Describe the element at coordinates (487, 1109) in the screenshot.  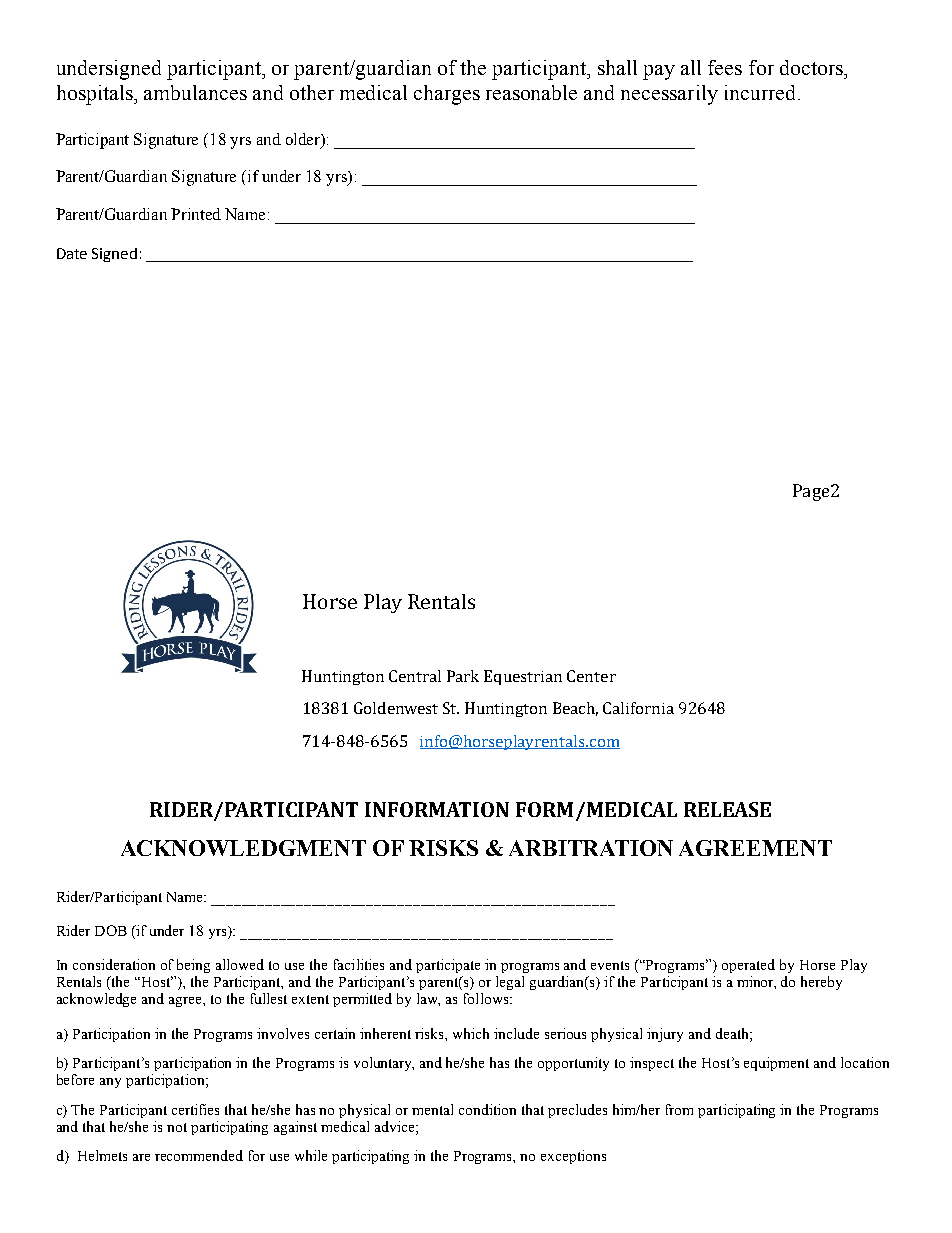
I see `condition` at that location.
